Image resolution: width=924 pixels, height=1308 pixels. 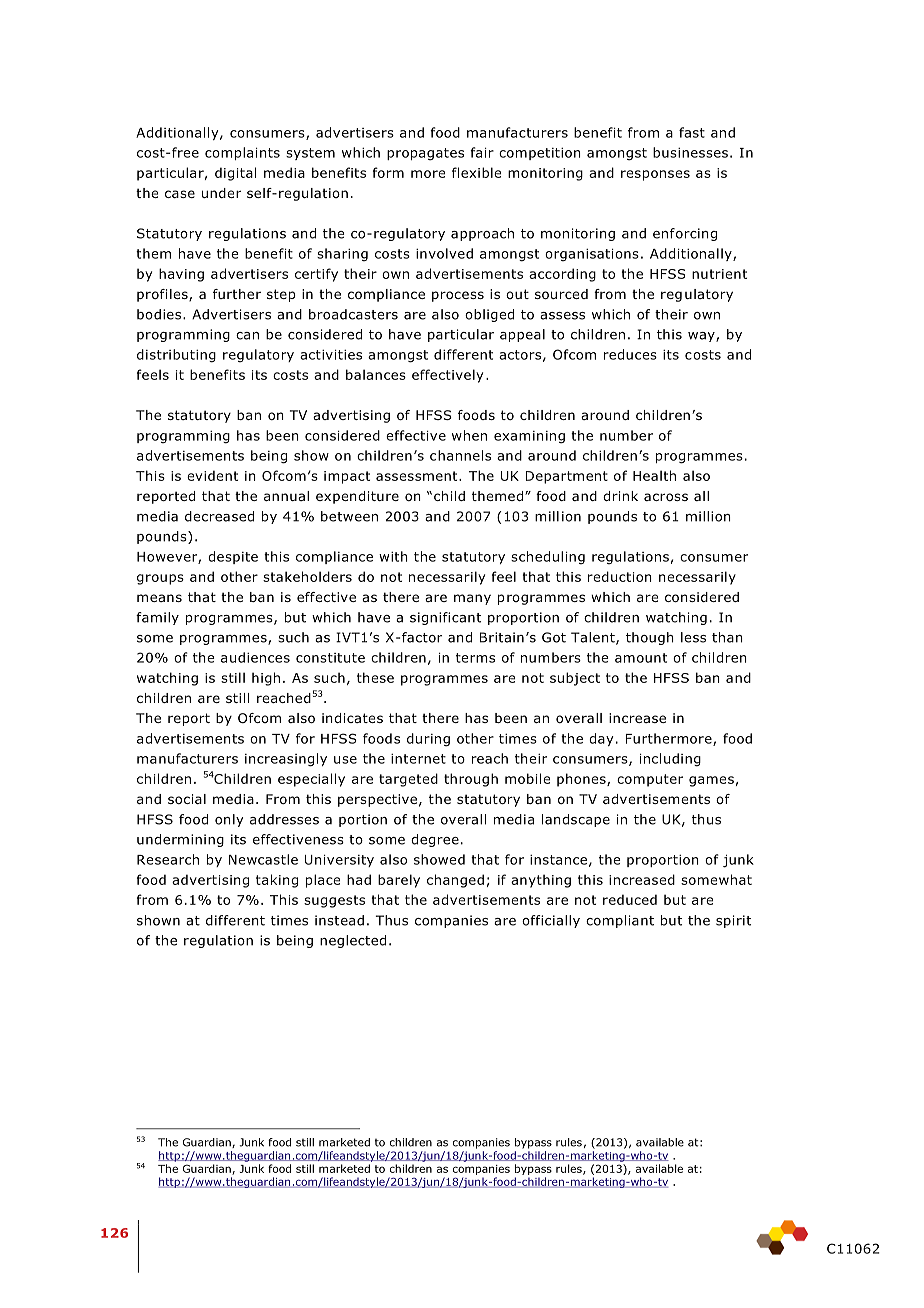 I want to click on despite, so click(x=233, y=557).
